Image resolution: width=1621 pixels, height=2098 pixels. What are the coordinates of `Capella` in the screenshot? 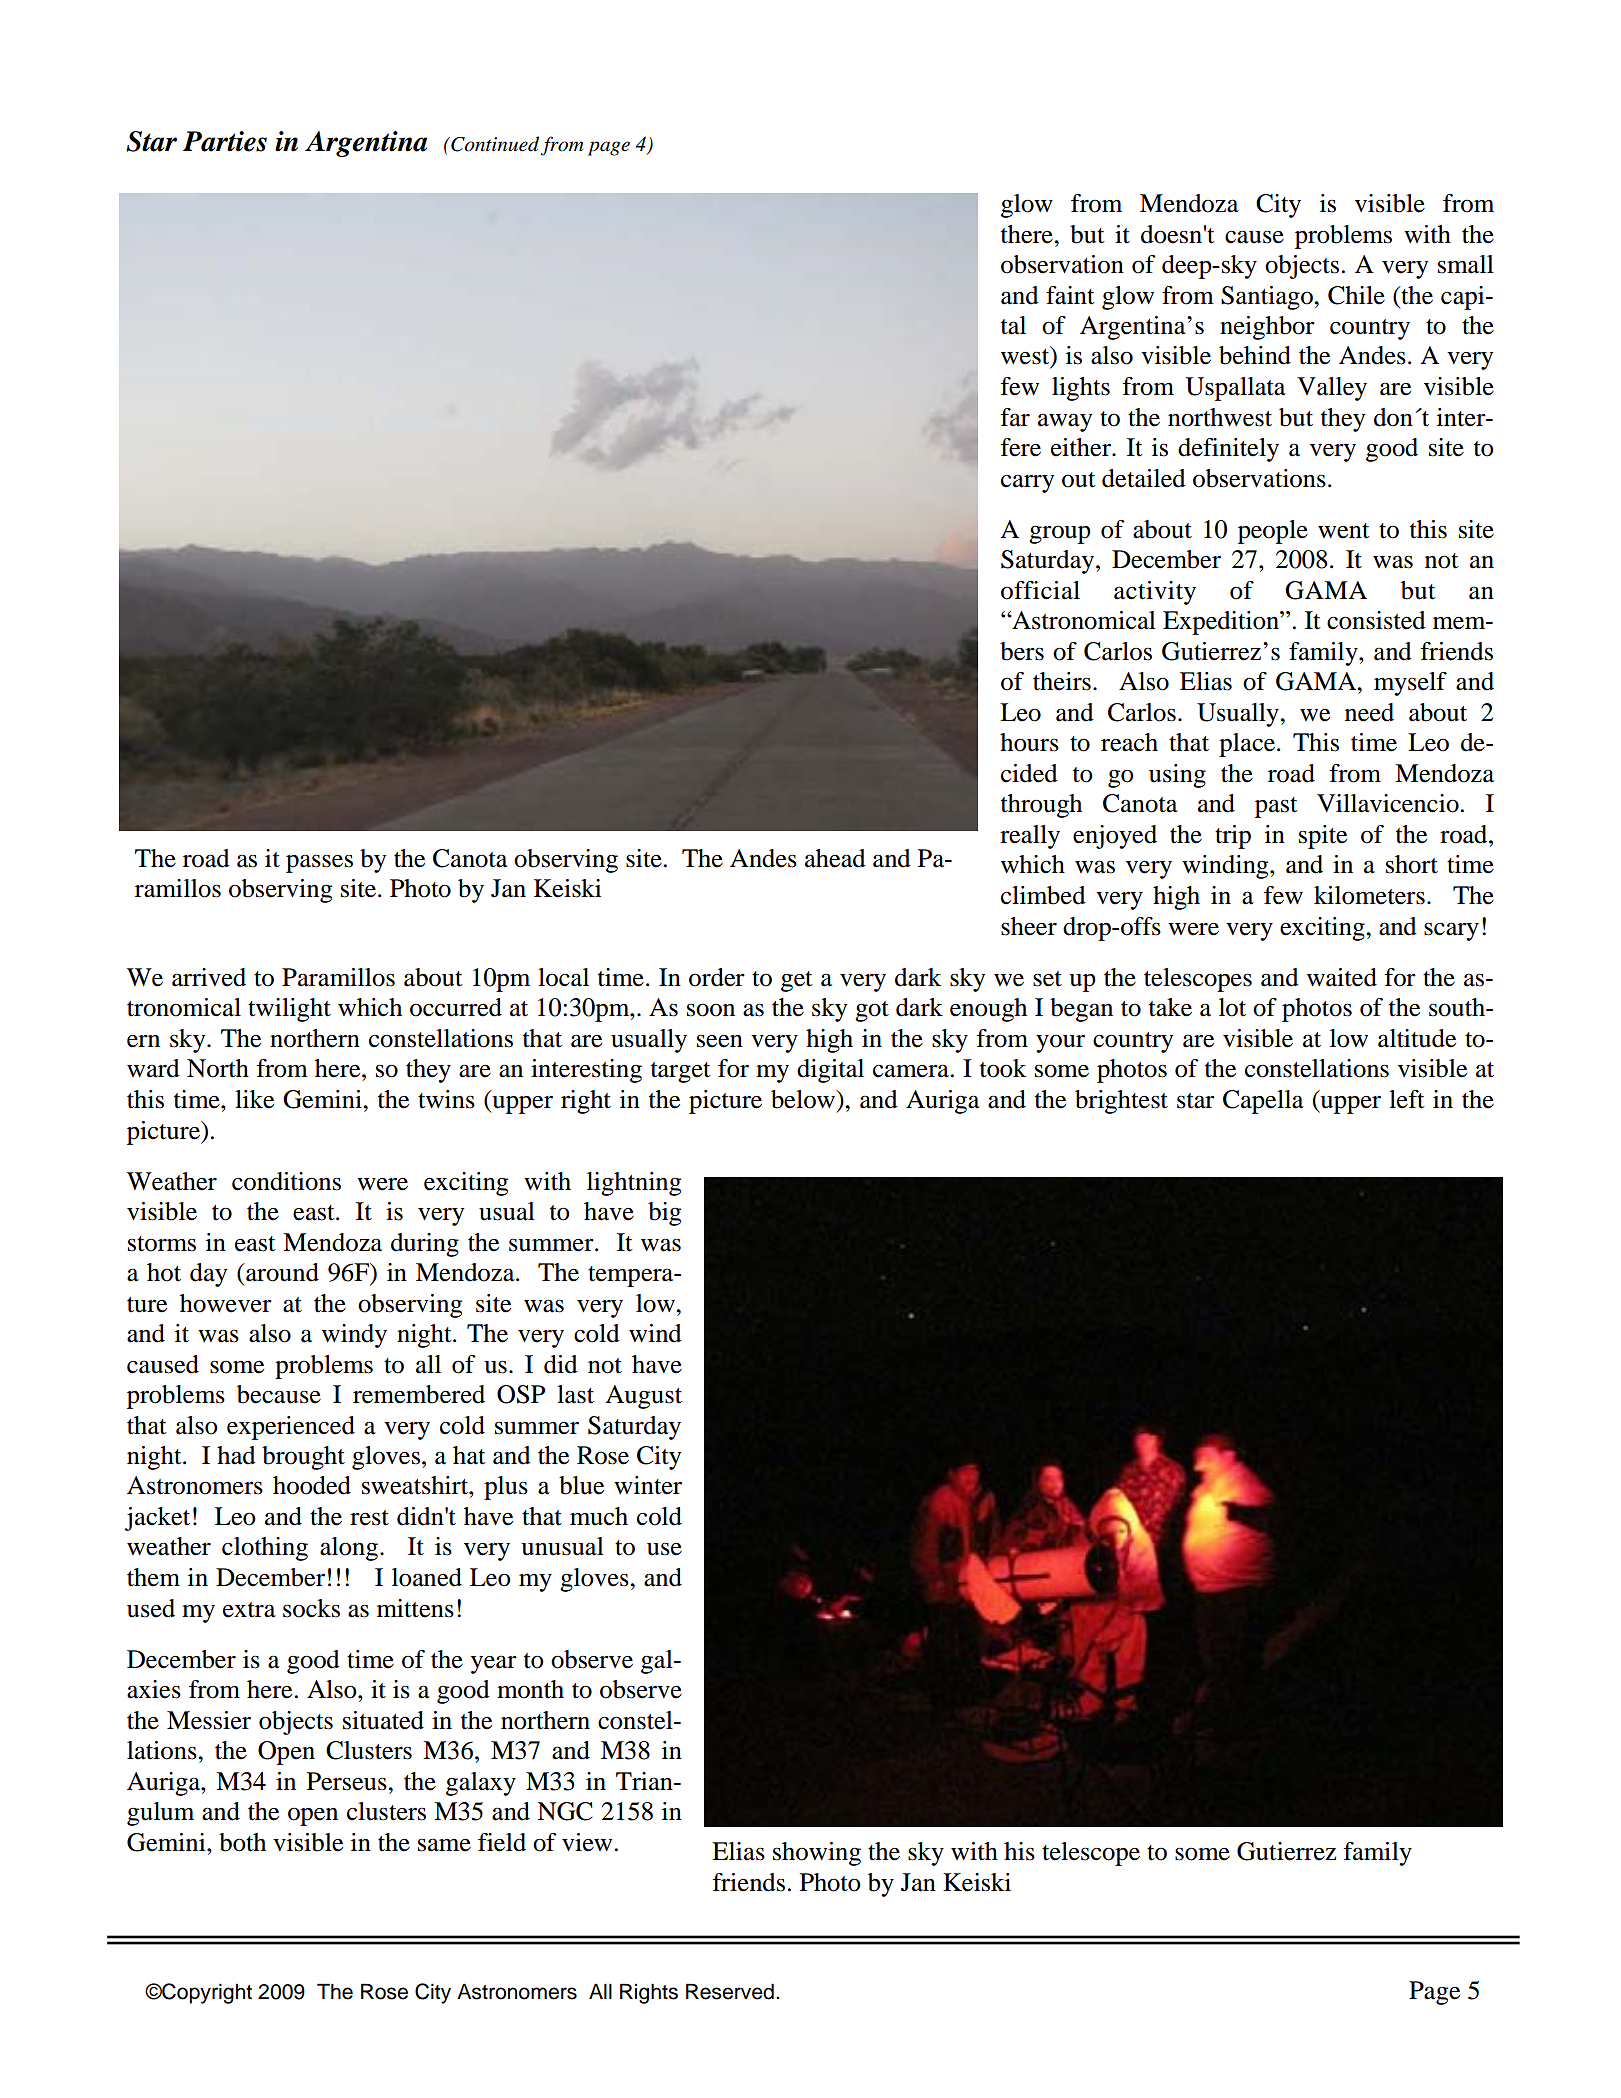 It's located at (1263, 1102).
